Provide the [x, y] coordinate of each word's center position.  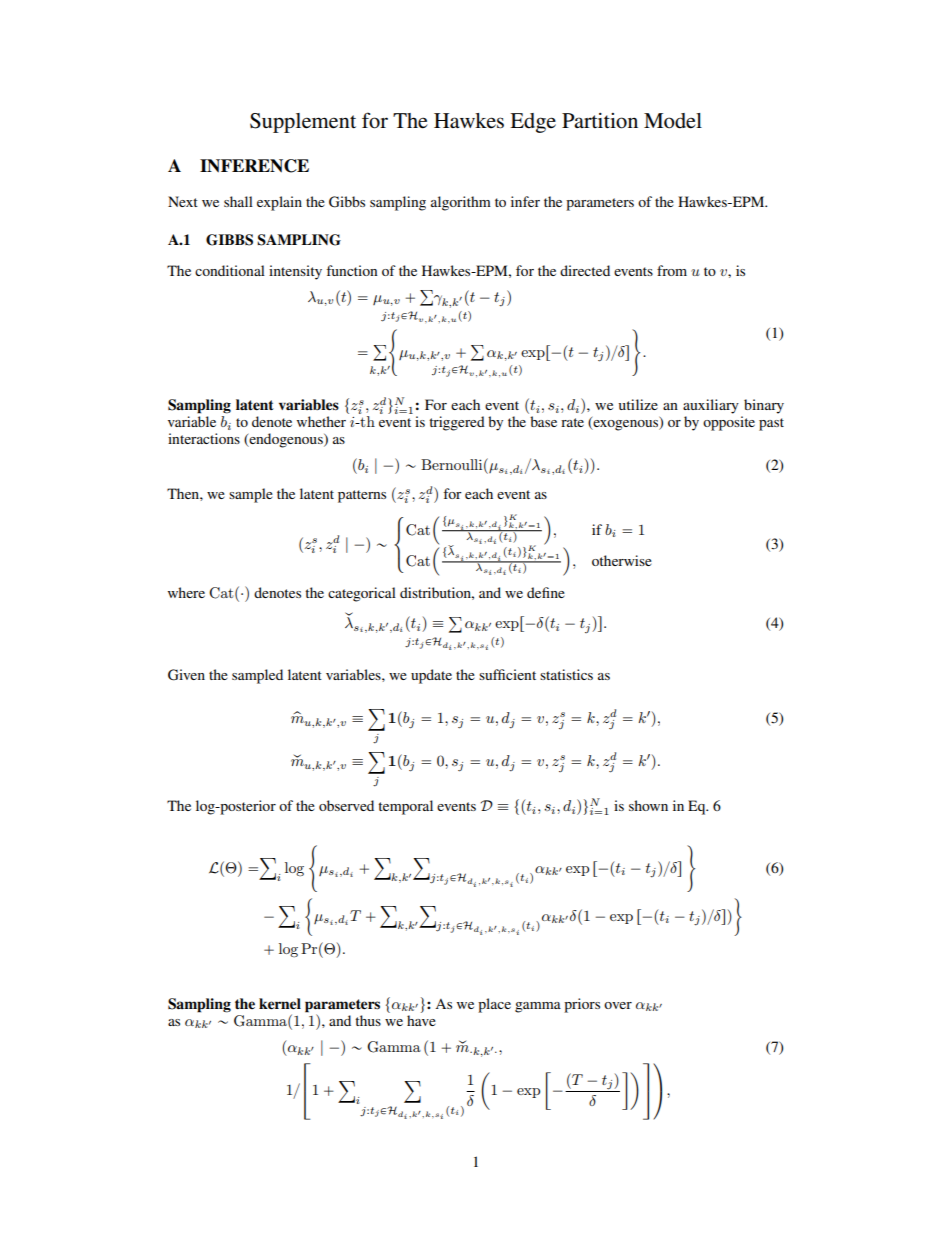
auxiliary [711, 406]
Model [673, 121]
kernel [280, 1004]
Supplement [303, 123]
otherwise [622, 560]
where [186, 592]
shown [648, 805]
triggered [457, 423]
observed [346, 805]
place [494, 1005]
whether [321, 421]
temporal [405, 807]
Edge [533, 123]
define [546, 592]
